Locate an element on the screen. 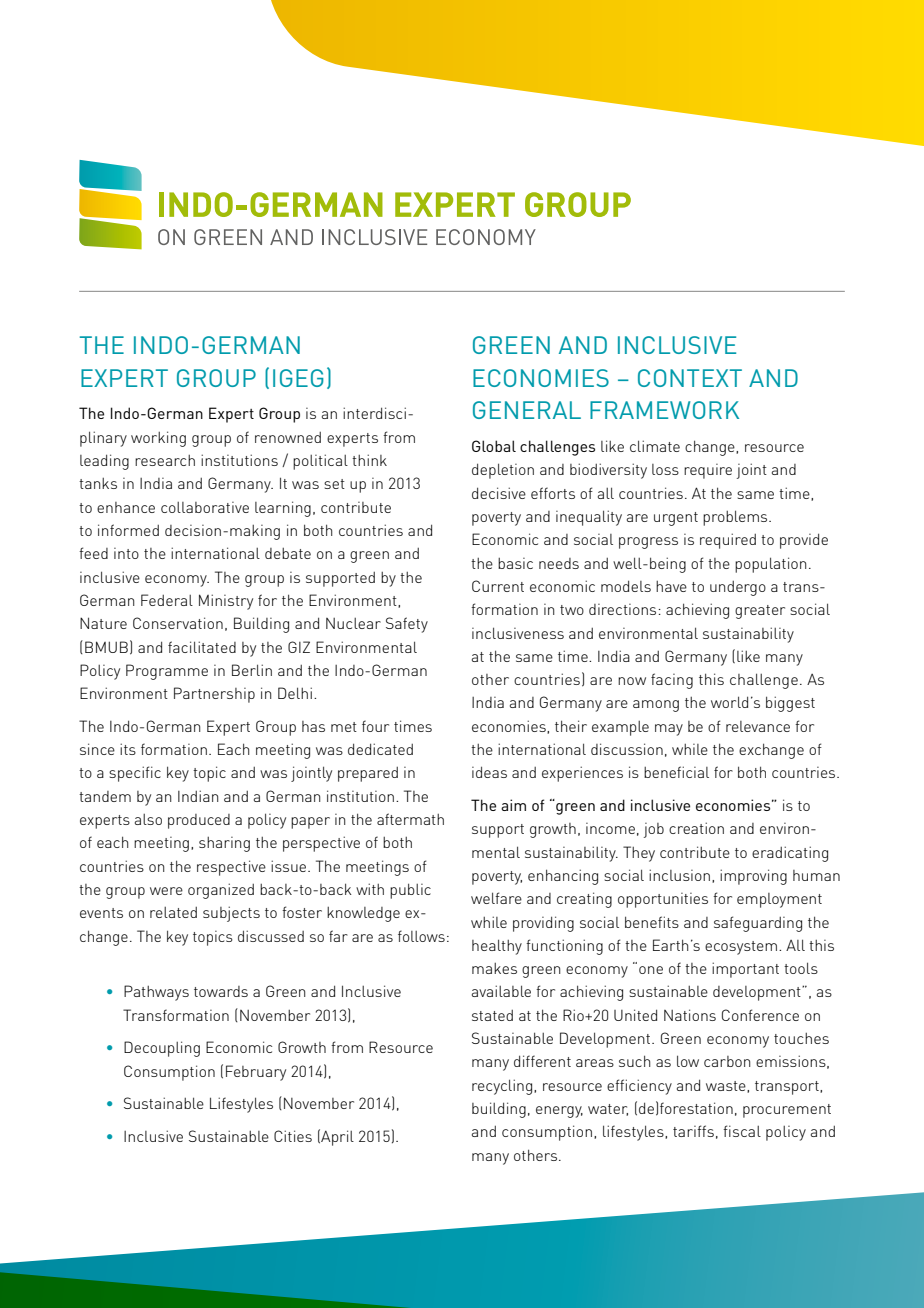 This screenshot has height=1308, width=924. CONTEXT is located at coordinates (690, 378).
